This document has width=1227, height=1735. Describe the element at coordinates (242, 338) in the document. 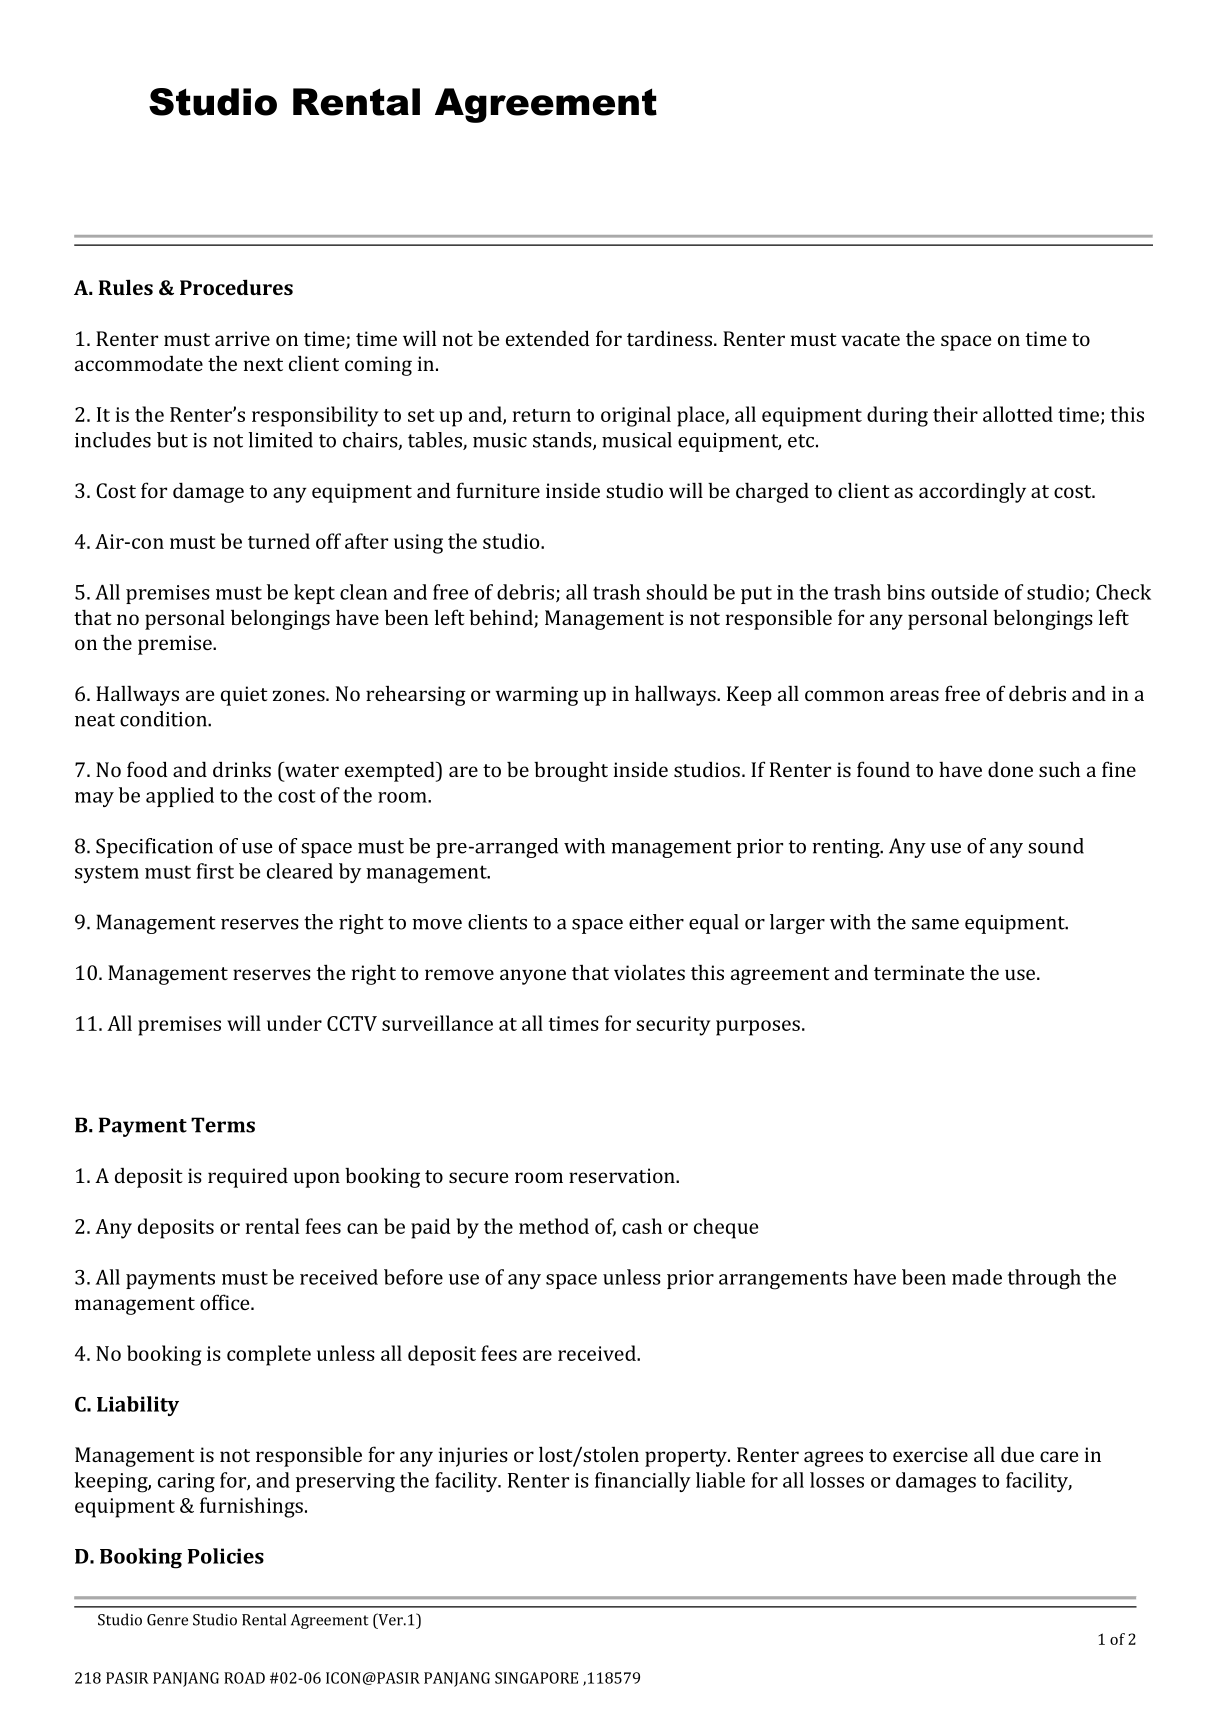

I see `arrive` at that location.
